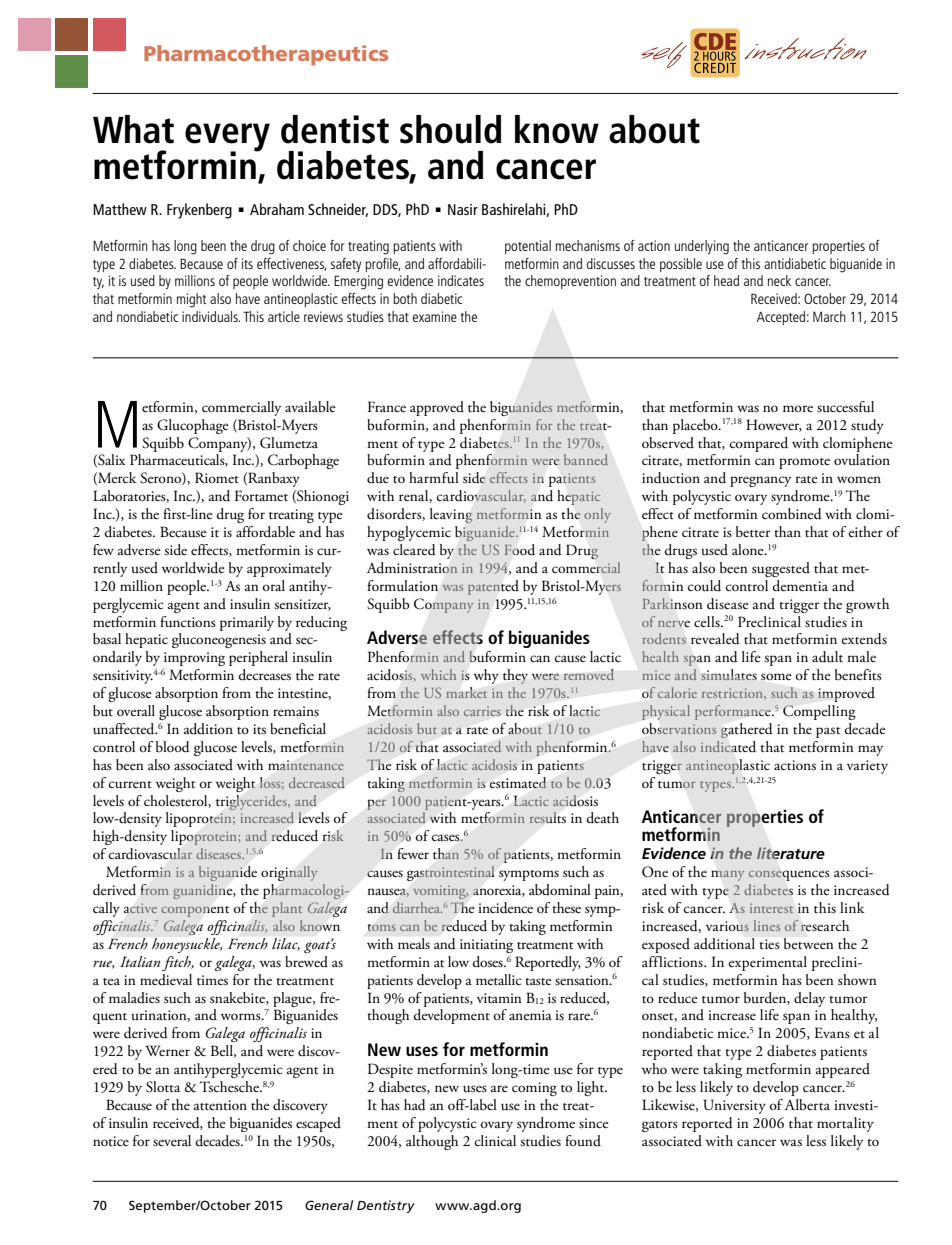  What do you see at coordinates (195, 911) in the screenshot?
I see `component` at bounding box center [195, 911].
